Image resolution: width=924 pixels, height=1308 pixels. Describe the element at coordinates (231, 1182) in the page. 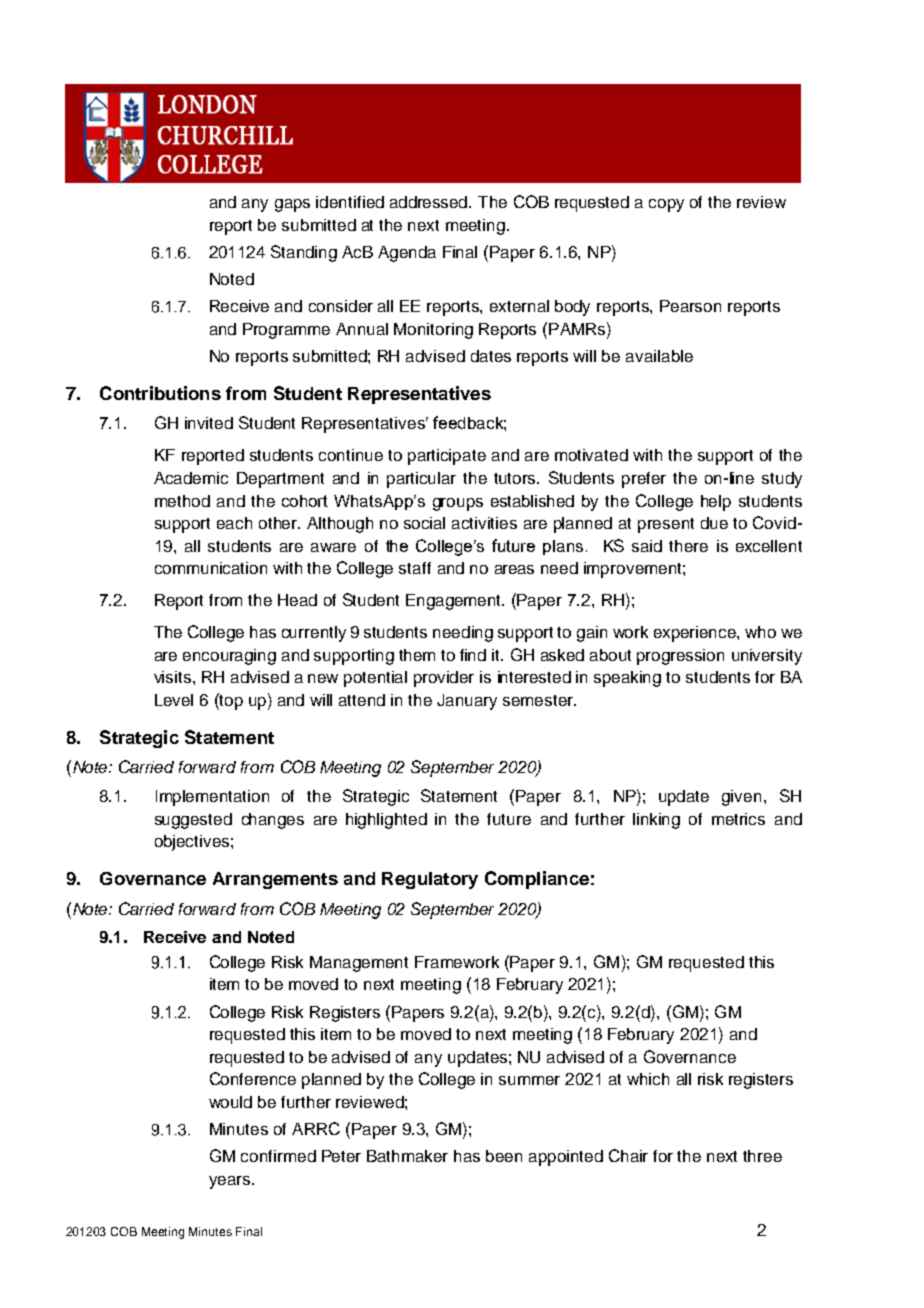

I see `years` at that location.
